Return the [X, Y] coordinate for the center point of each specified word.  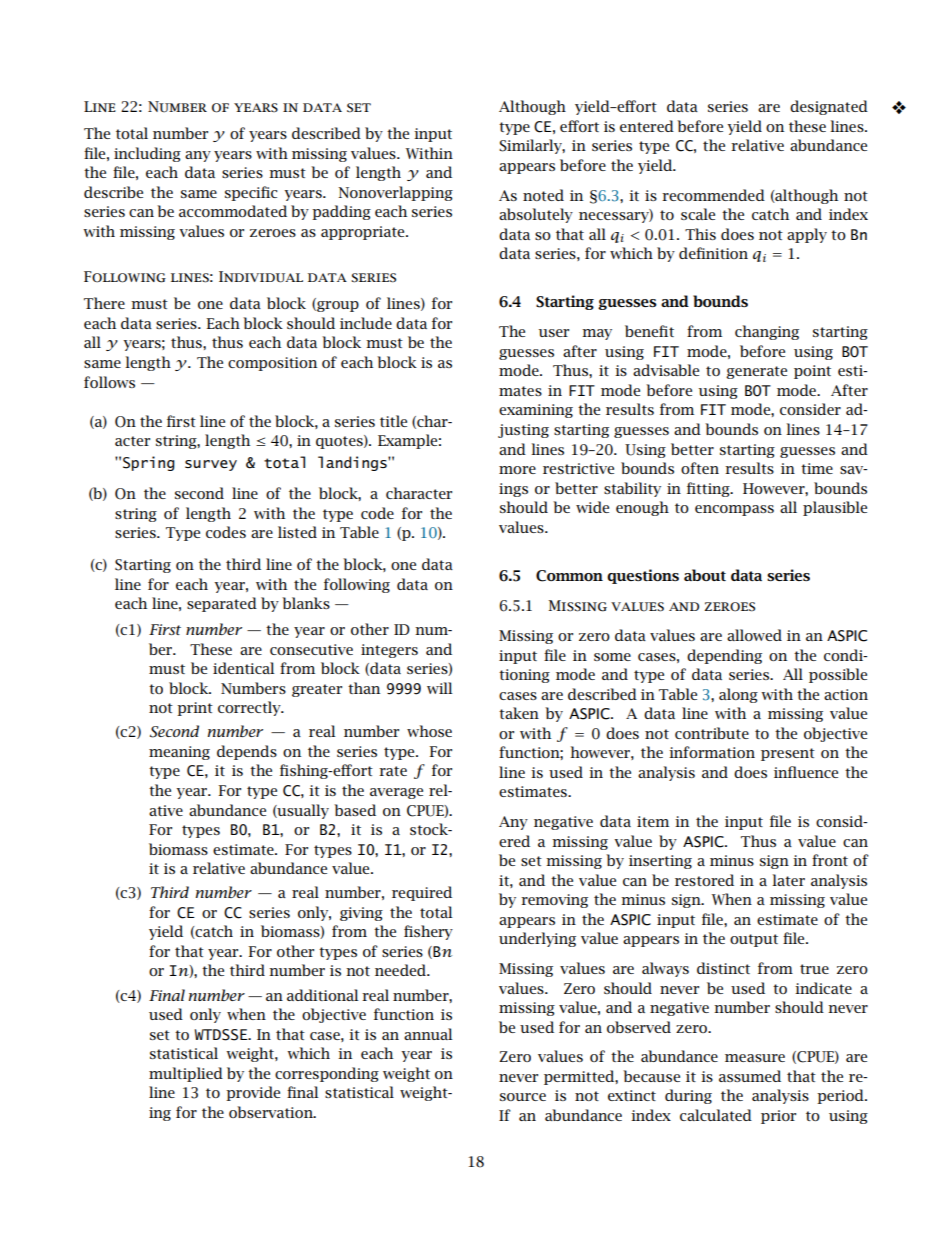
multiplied [186, 1074]
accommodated [233, 211]
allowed [754, 635]
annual [428, 1034]
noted [543, 195]
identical [243, 668]
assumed [750, 1076]
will [439, 688]
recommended [713, 195]
